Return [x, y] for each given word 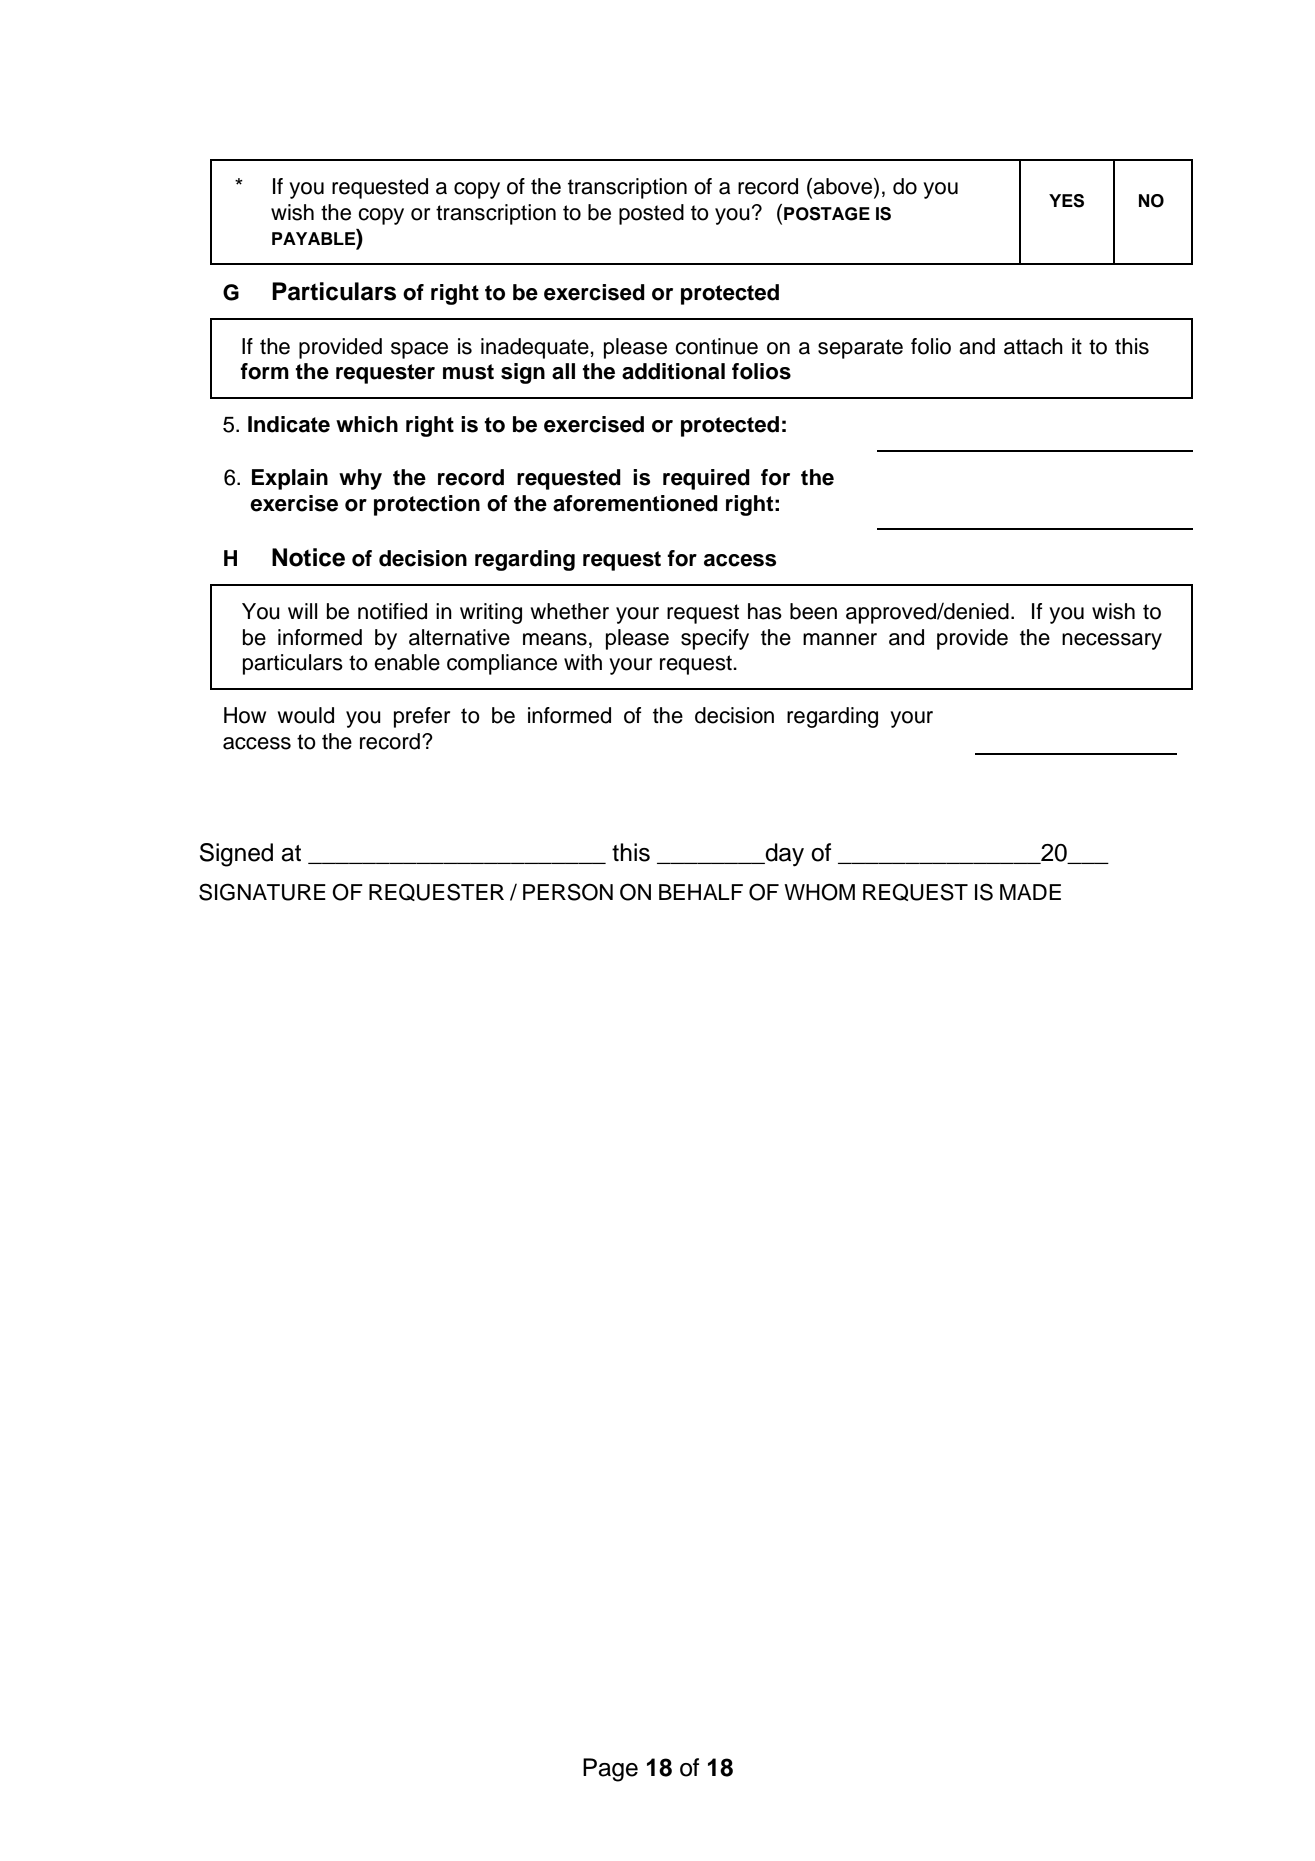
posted [651, 214]
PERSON [568, 892]
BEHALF [701, 892]
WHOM [819, 892]
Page [610, 1770]
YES [1066, 201]
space [419, 350]
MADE [1030, 892]
